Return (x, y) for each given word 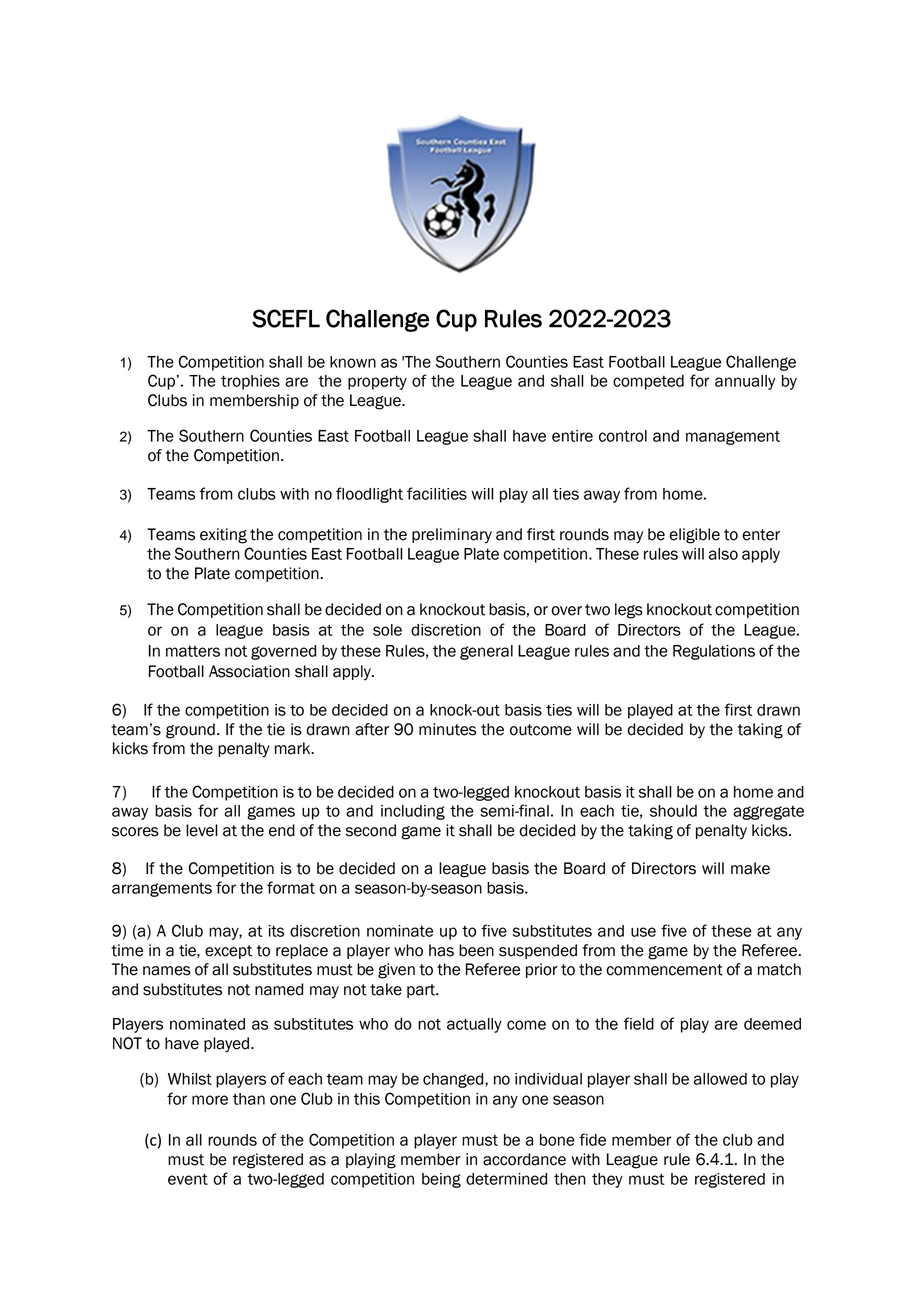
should (673, 811)
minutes (447, 729)
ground (190, 731)
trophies (250, 382)
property (377, 383)
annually (745, 382)
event (188, 1179)
